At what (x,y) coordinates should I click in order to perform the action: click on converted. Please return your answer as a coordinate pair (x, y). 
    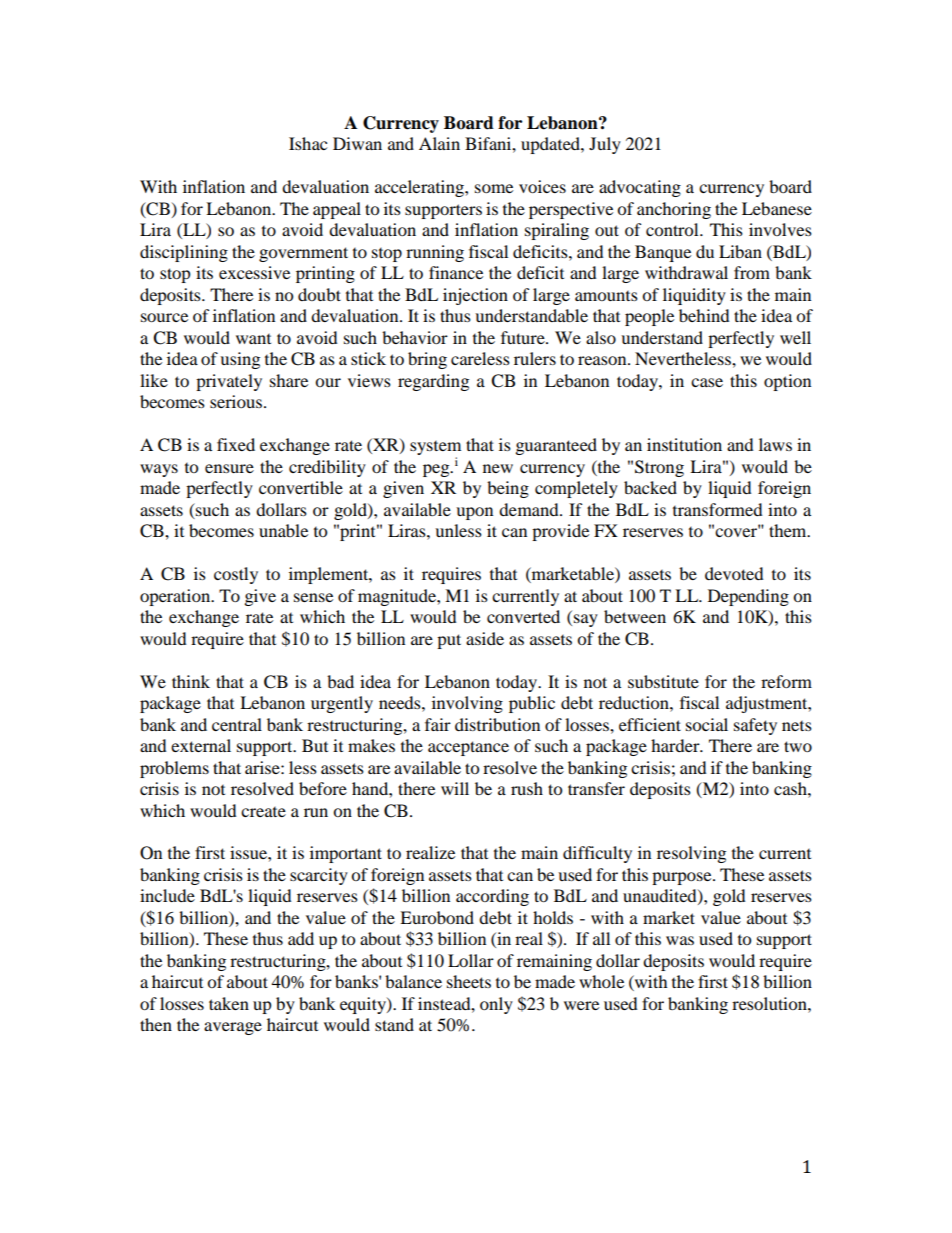
    Looking at the image, I should click on (523, 616).
